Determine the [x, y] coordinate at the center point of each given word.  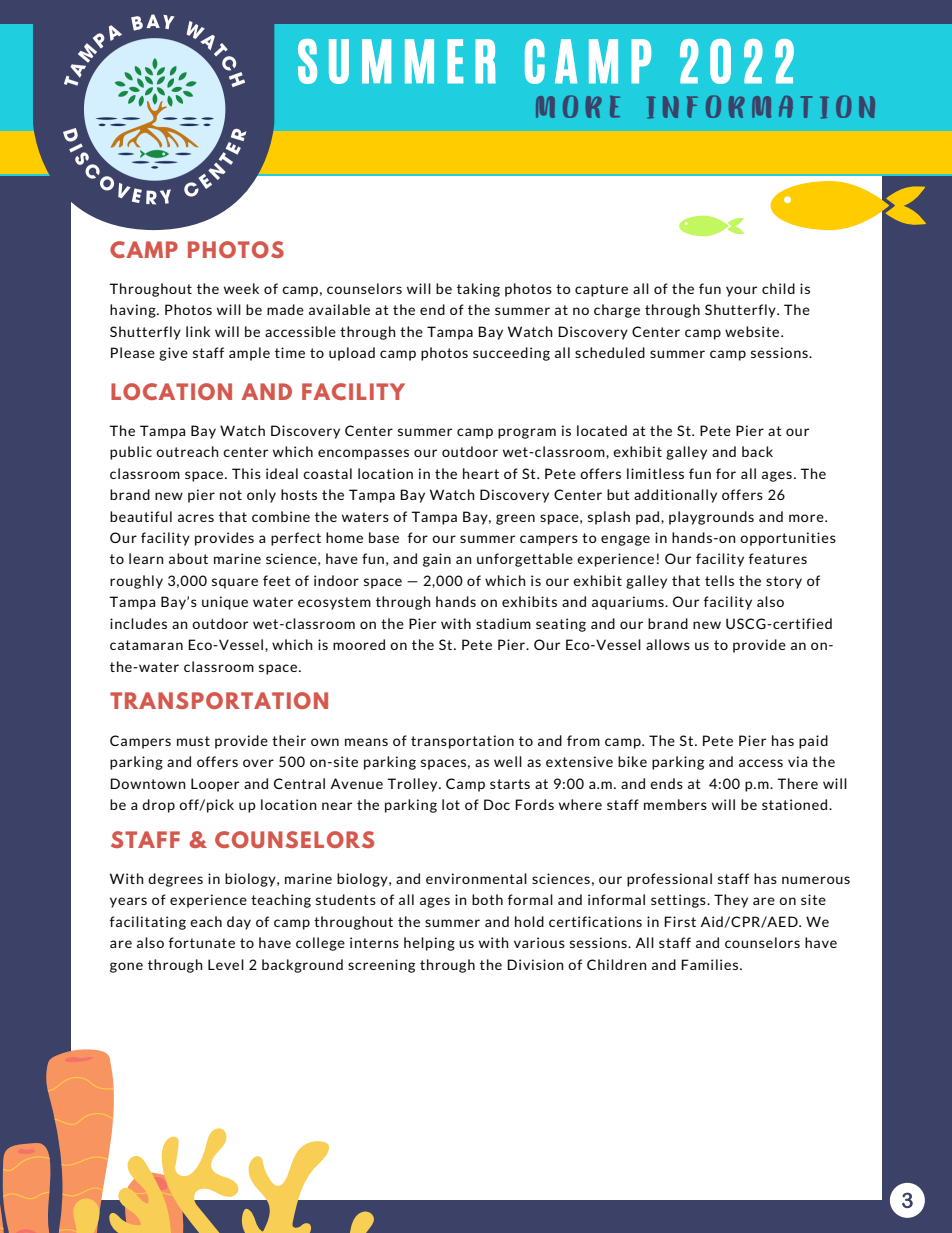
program [527, 433]
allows [668, 644]
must [193, 741]
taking [478, 290]
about [188, 558]
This [246, 473]
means [366, 742]
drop [158, 806]
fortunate [202, 942]
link [198, 331]
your [741, 291]
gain [437, 560]
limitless [655, 473]
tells [719, 580]
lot [451, 804]
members [675, 804]
